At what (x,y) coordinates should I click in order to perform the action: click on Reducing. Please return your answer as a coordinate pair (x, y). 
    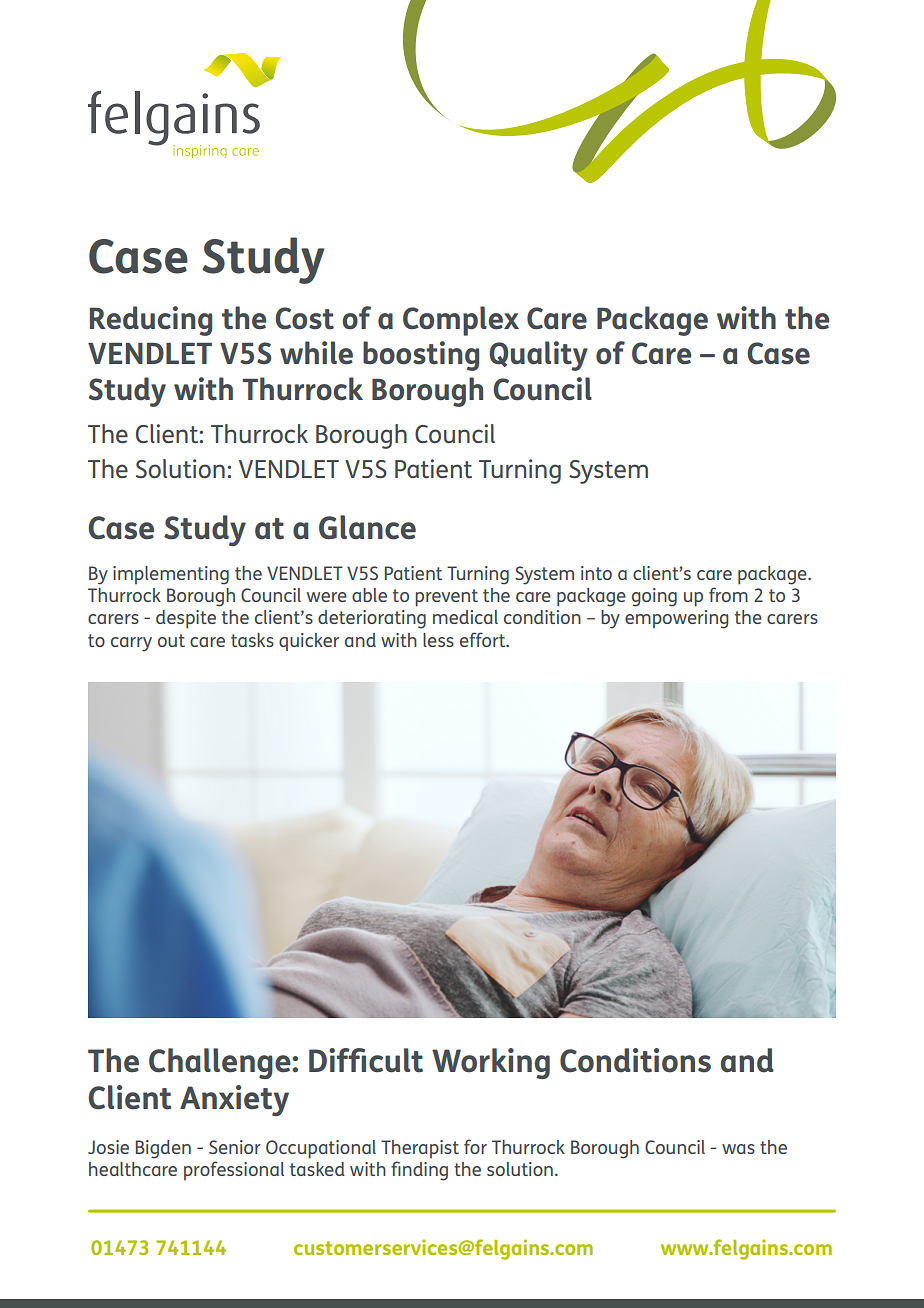
    Looking at the image, I should click on (151, 321).
